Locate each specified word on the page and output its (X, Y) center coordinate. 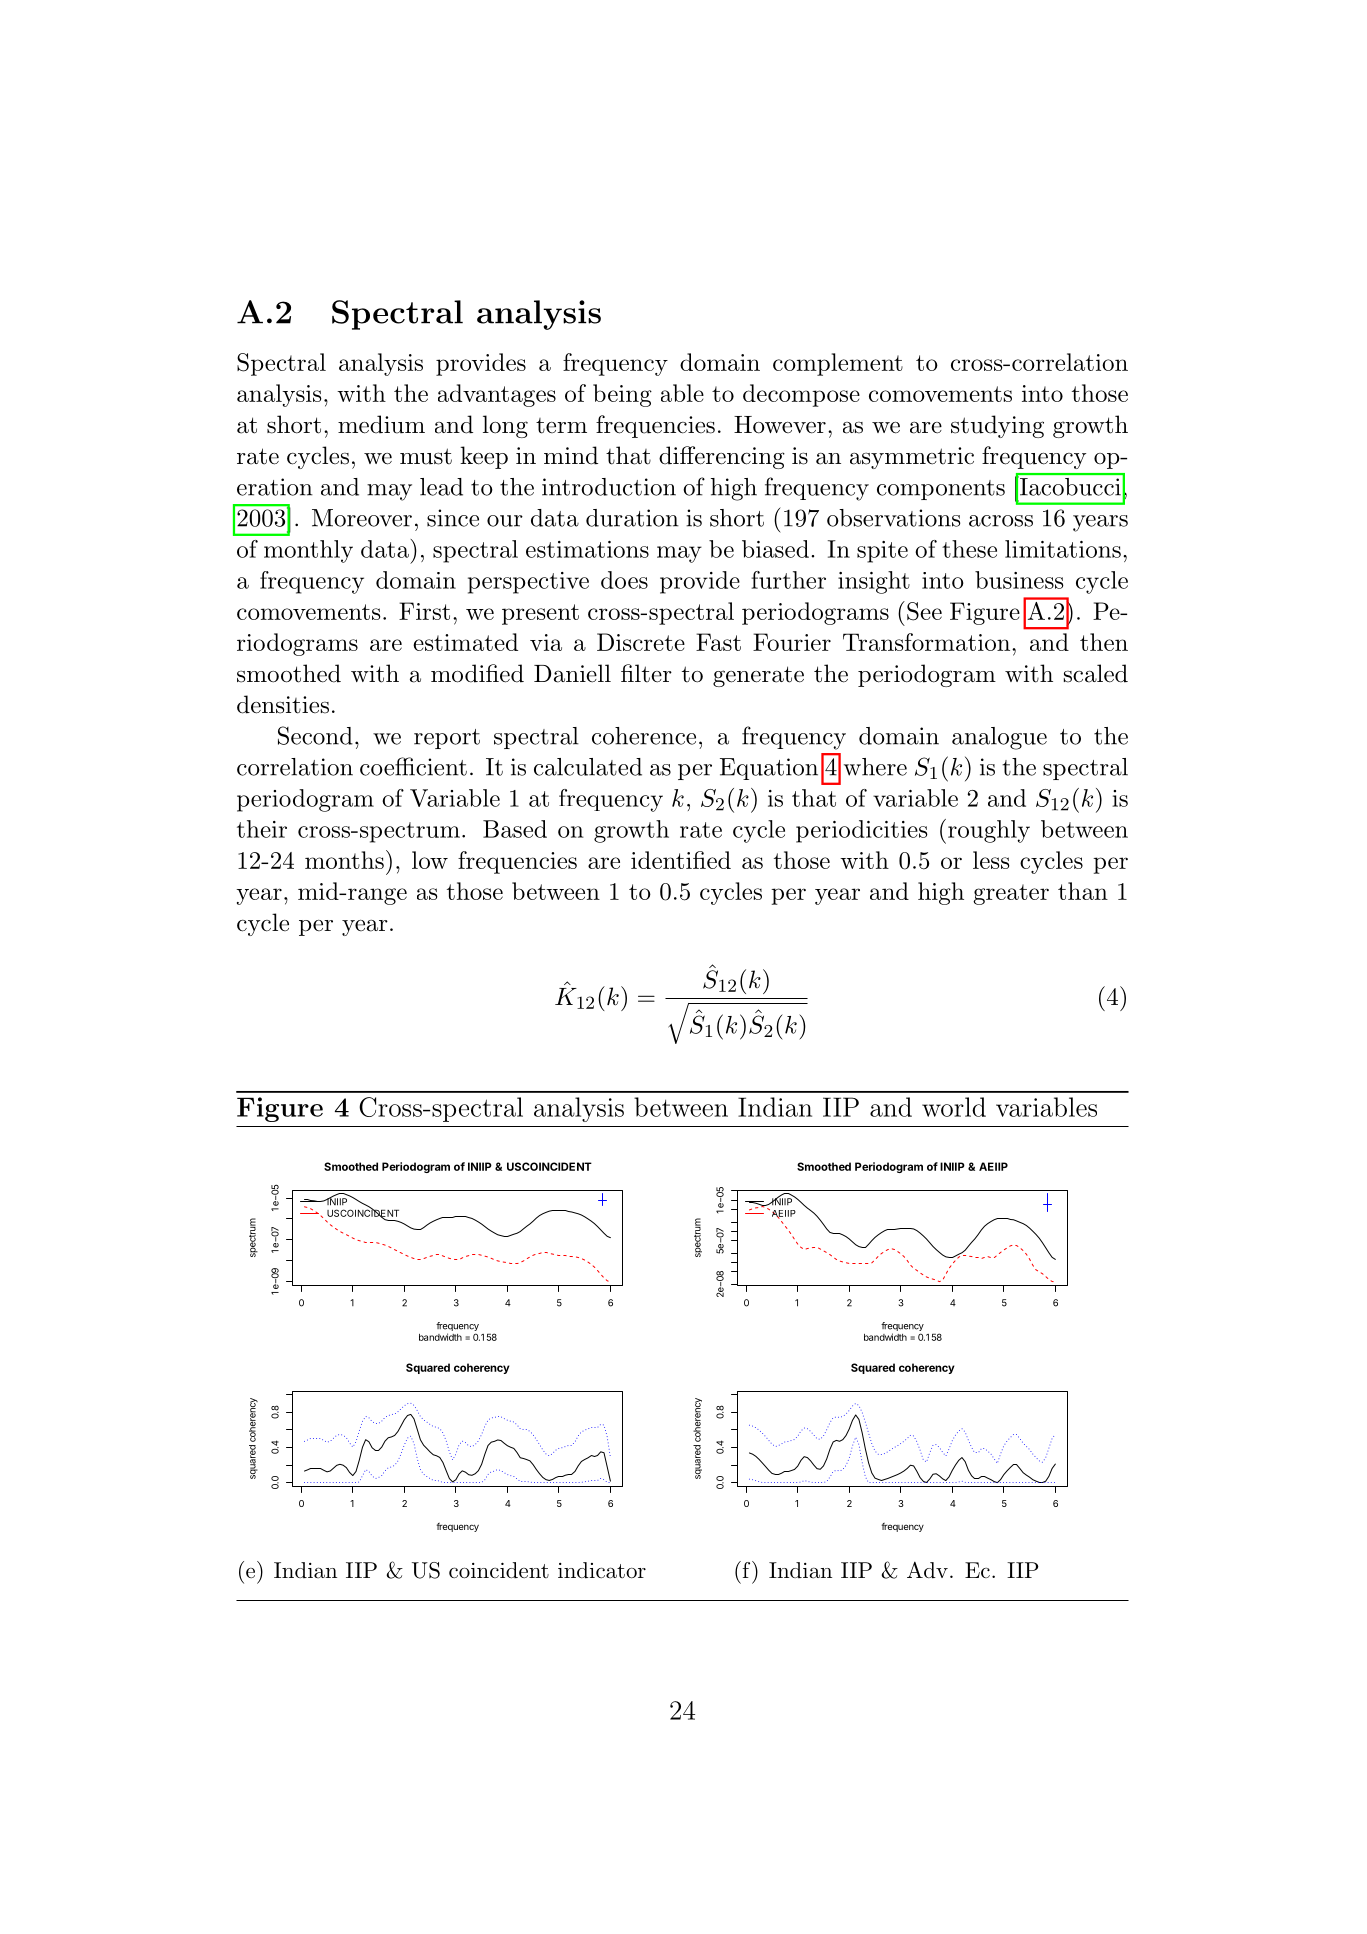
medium (381, 424)
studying (997, 426)
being (622, 395)
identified (681, 860)
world (954, 1107)
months (344, 860)
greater (1011, 894)
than (1083, 891)
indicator (602, 1570)
